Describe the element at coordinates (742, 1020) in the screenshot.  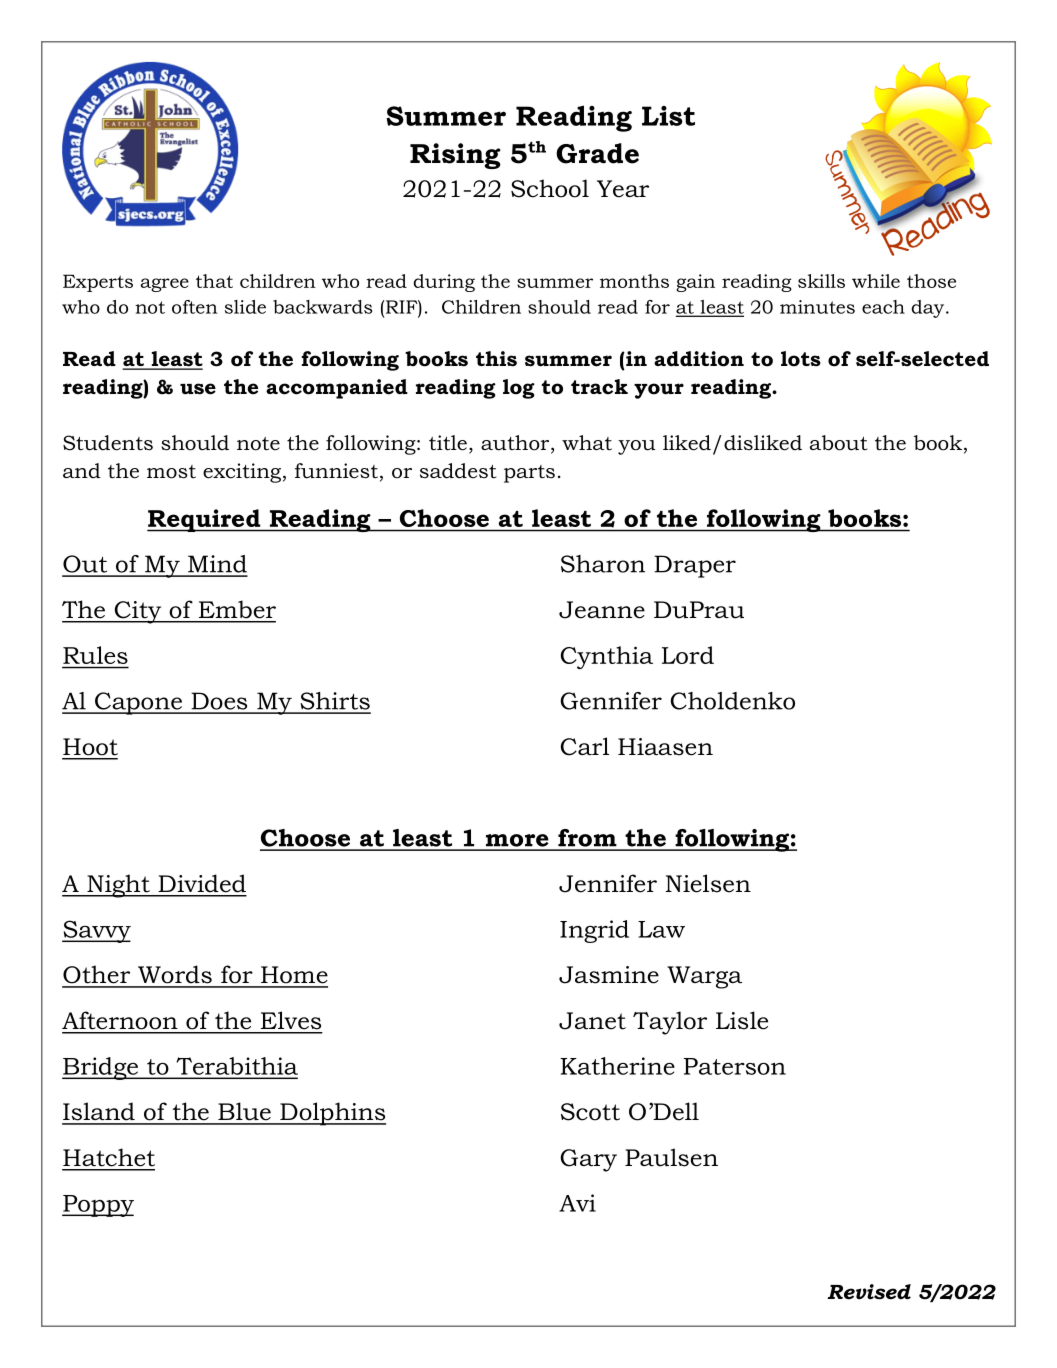
I see `Lisle` at that location.
